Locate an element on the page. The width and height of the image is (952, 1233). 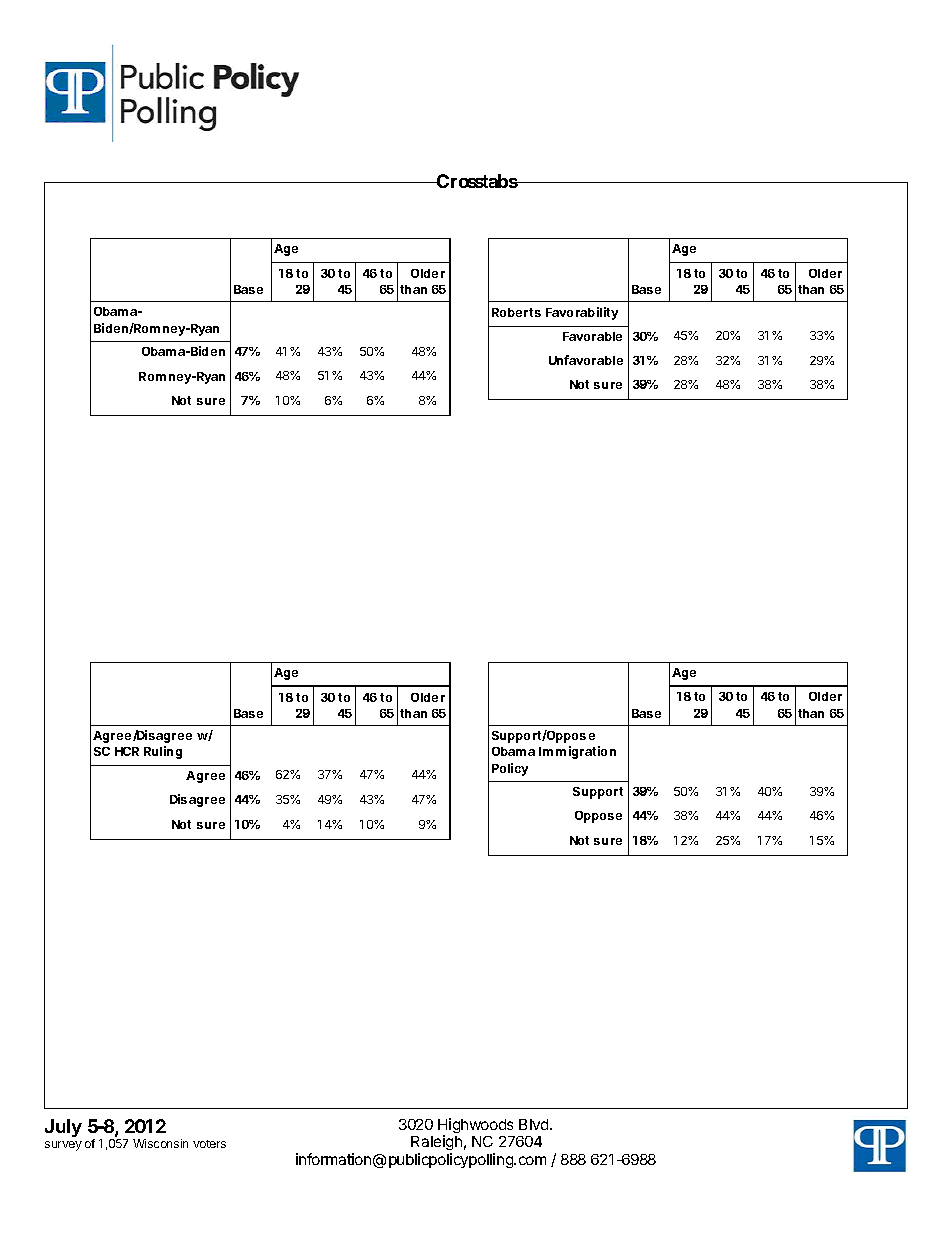
Blvd is located at coordinates (535, 1124).
